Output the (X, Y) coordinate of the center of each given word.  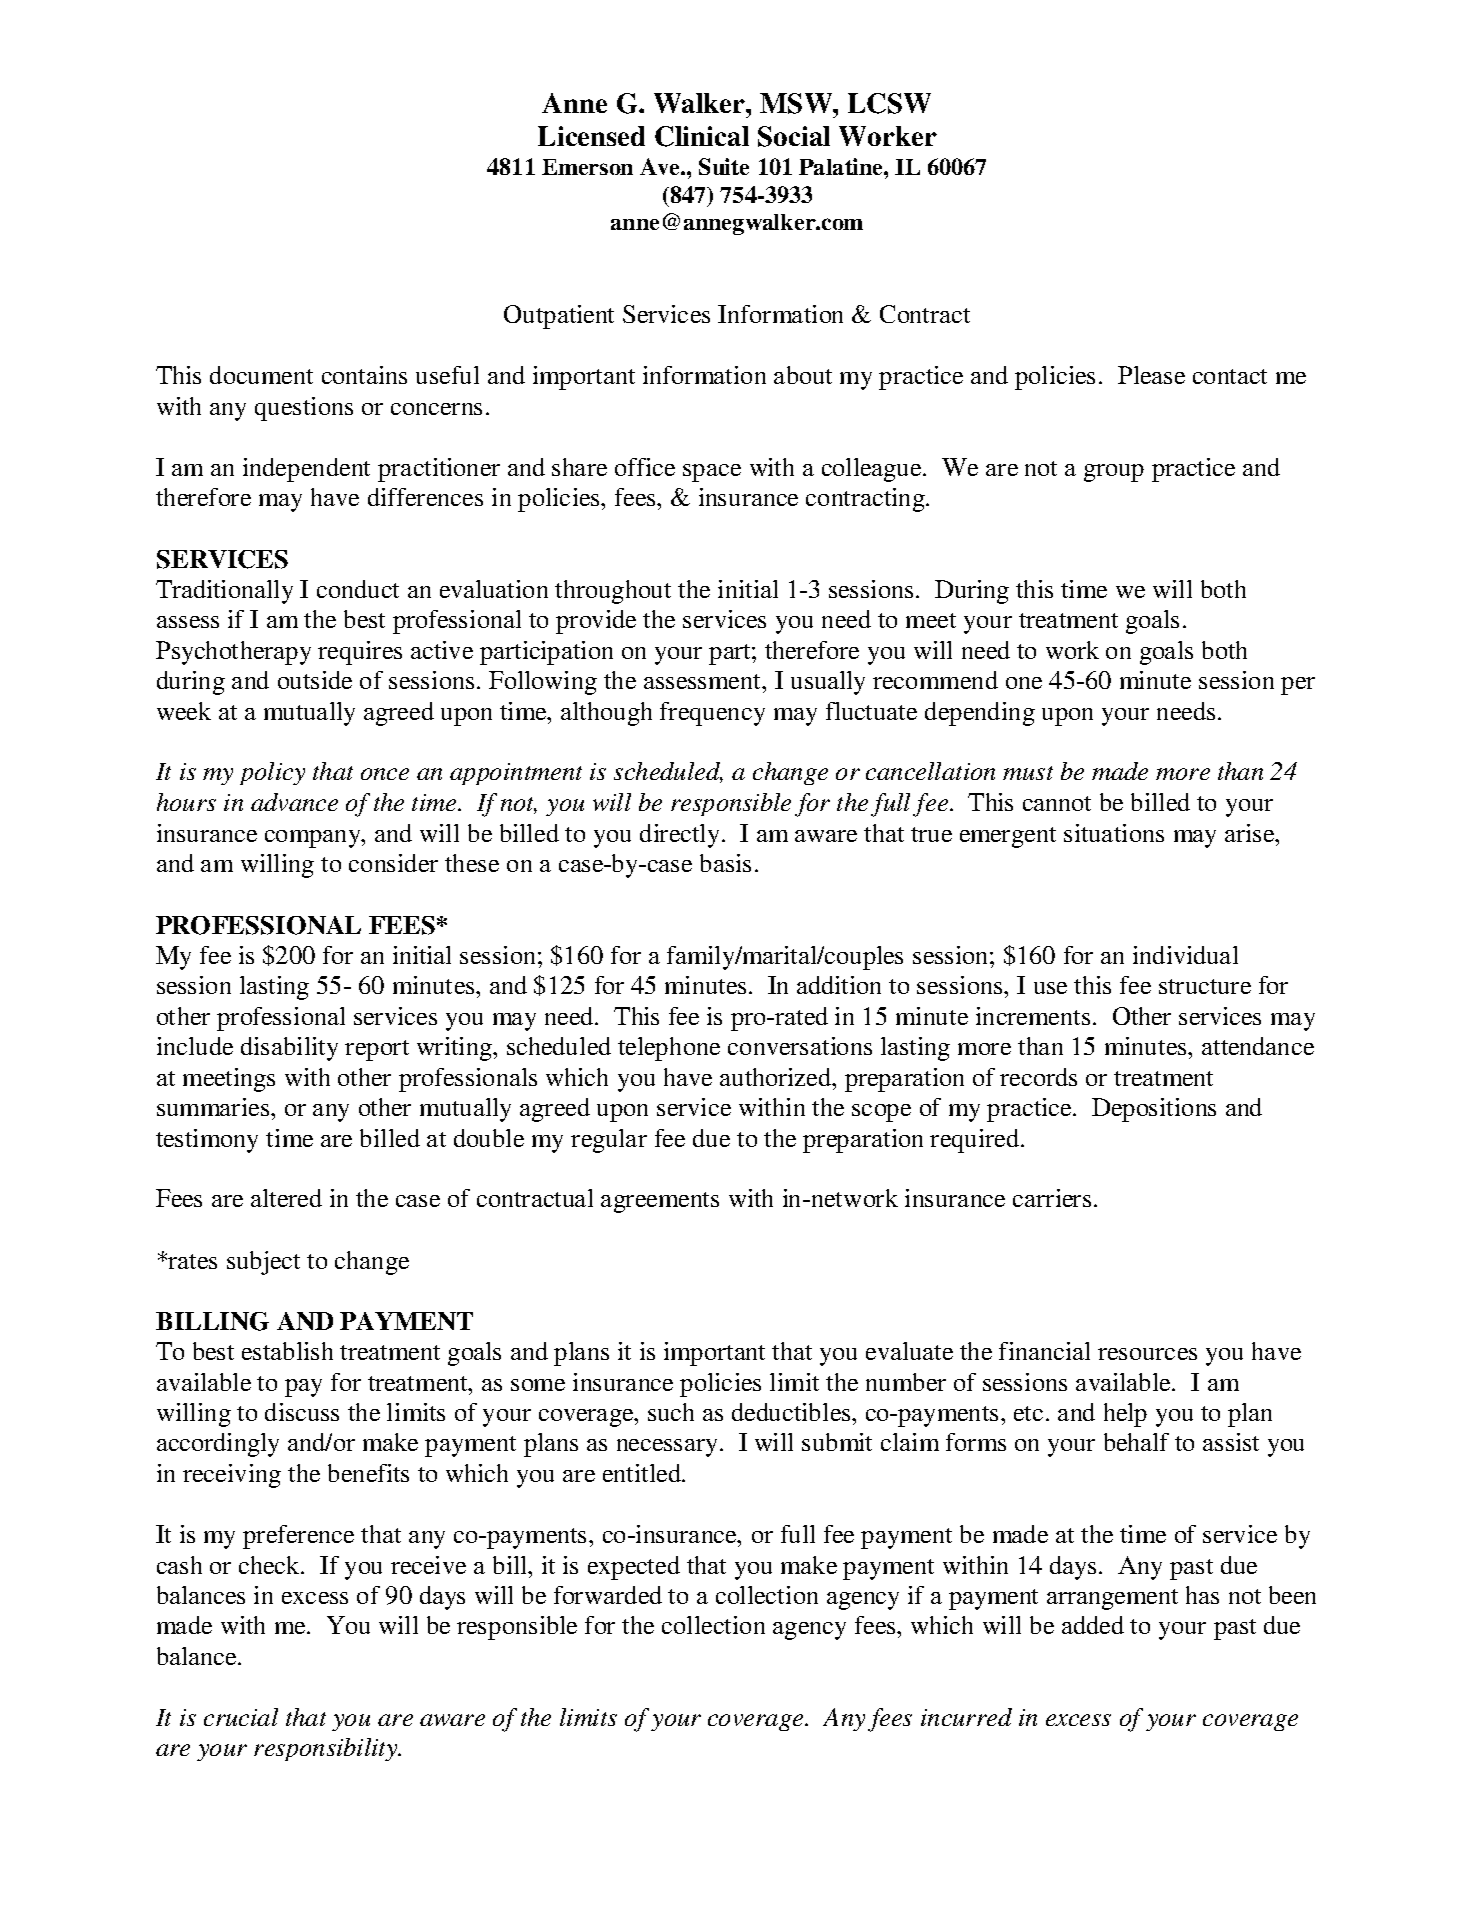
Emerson (587, 167)
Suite (724, 166)
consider (393, 863)
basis (725, 863)
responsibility (327, 1749)
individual (1185, 955)
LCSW (889, 103)
